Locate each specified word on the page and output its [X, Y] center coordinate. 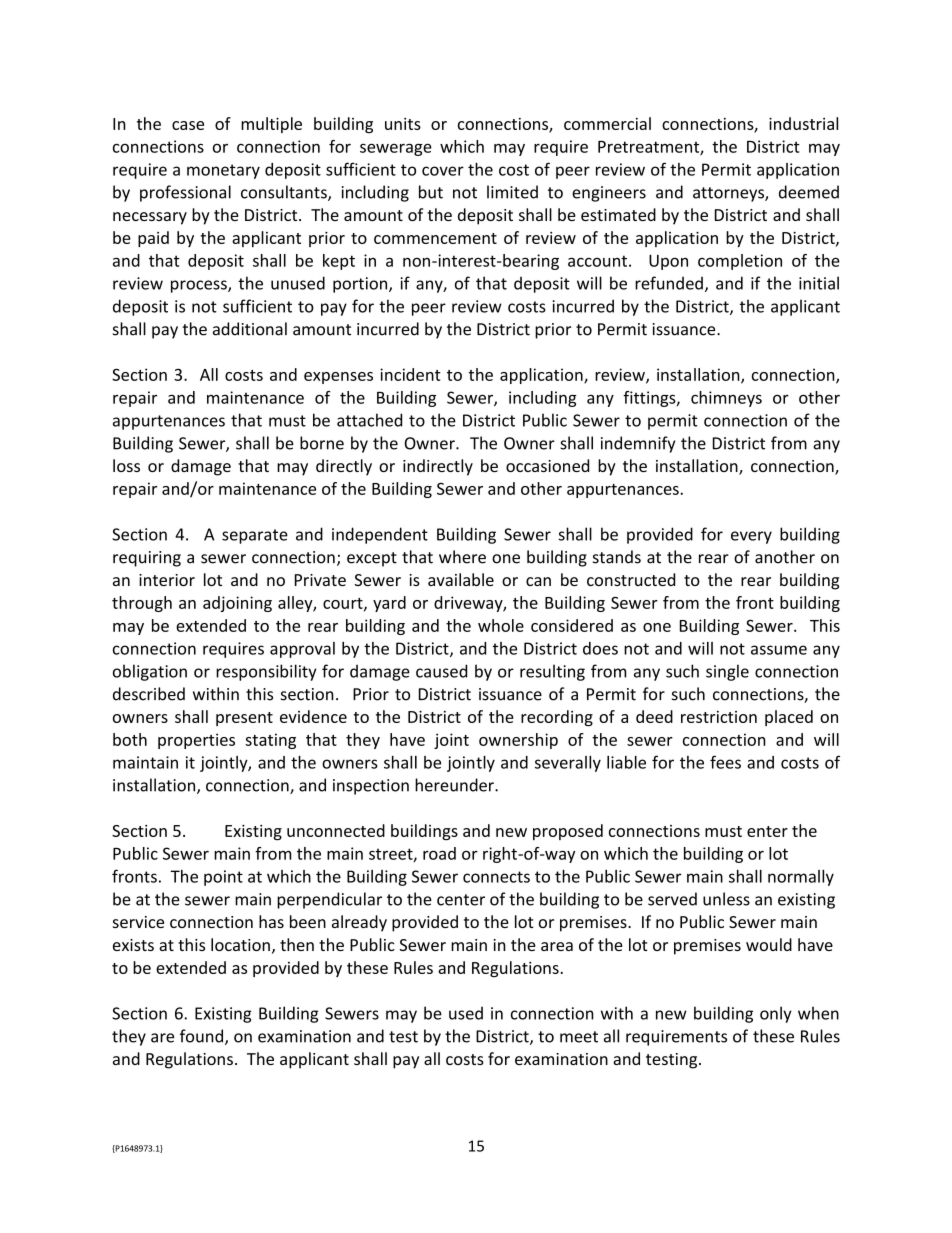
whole [501, 625]
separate [255, 536]
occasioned [547, 465]
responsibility [266, 672]
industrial [803, 123]
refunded [669, 283]
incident [410, 374]
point [223, 878]
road [439, 853]
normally [801, 878]
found [201, 1036]
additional [250, 329]
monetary [223, 171]
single [727, 672]
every [751, 537]
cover [443, 171]
